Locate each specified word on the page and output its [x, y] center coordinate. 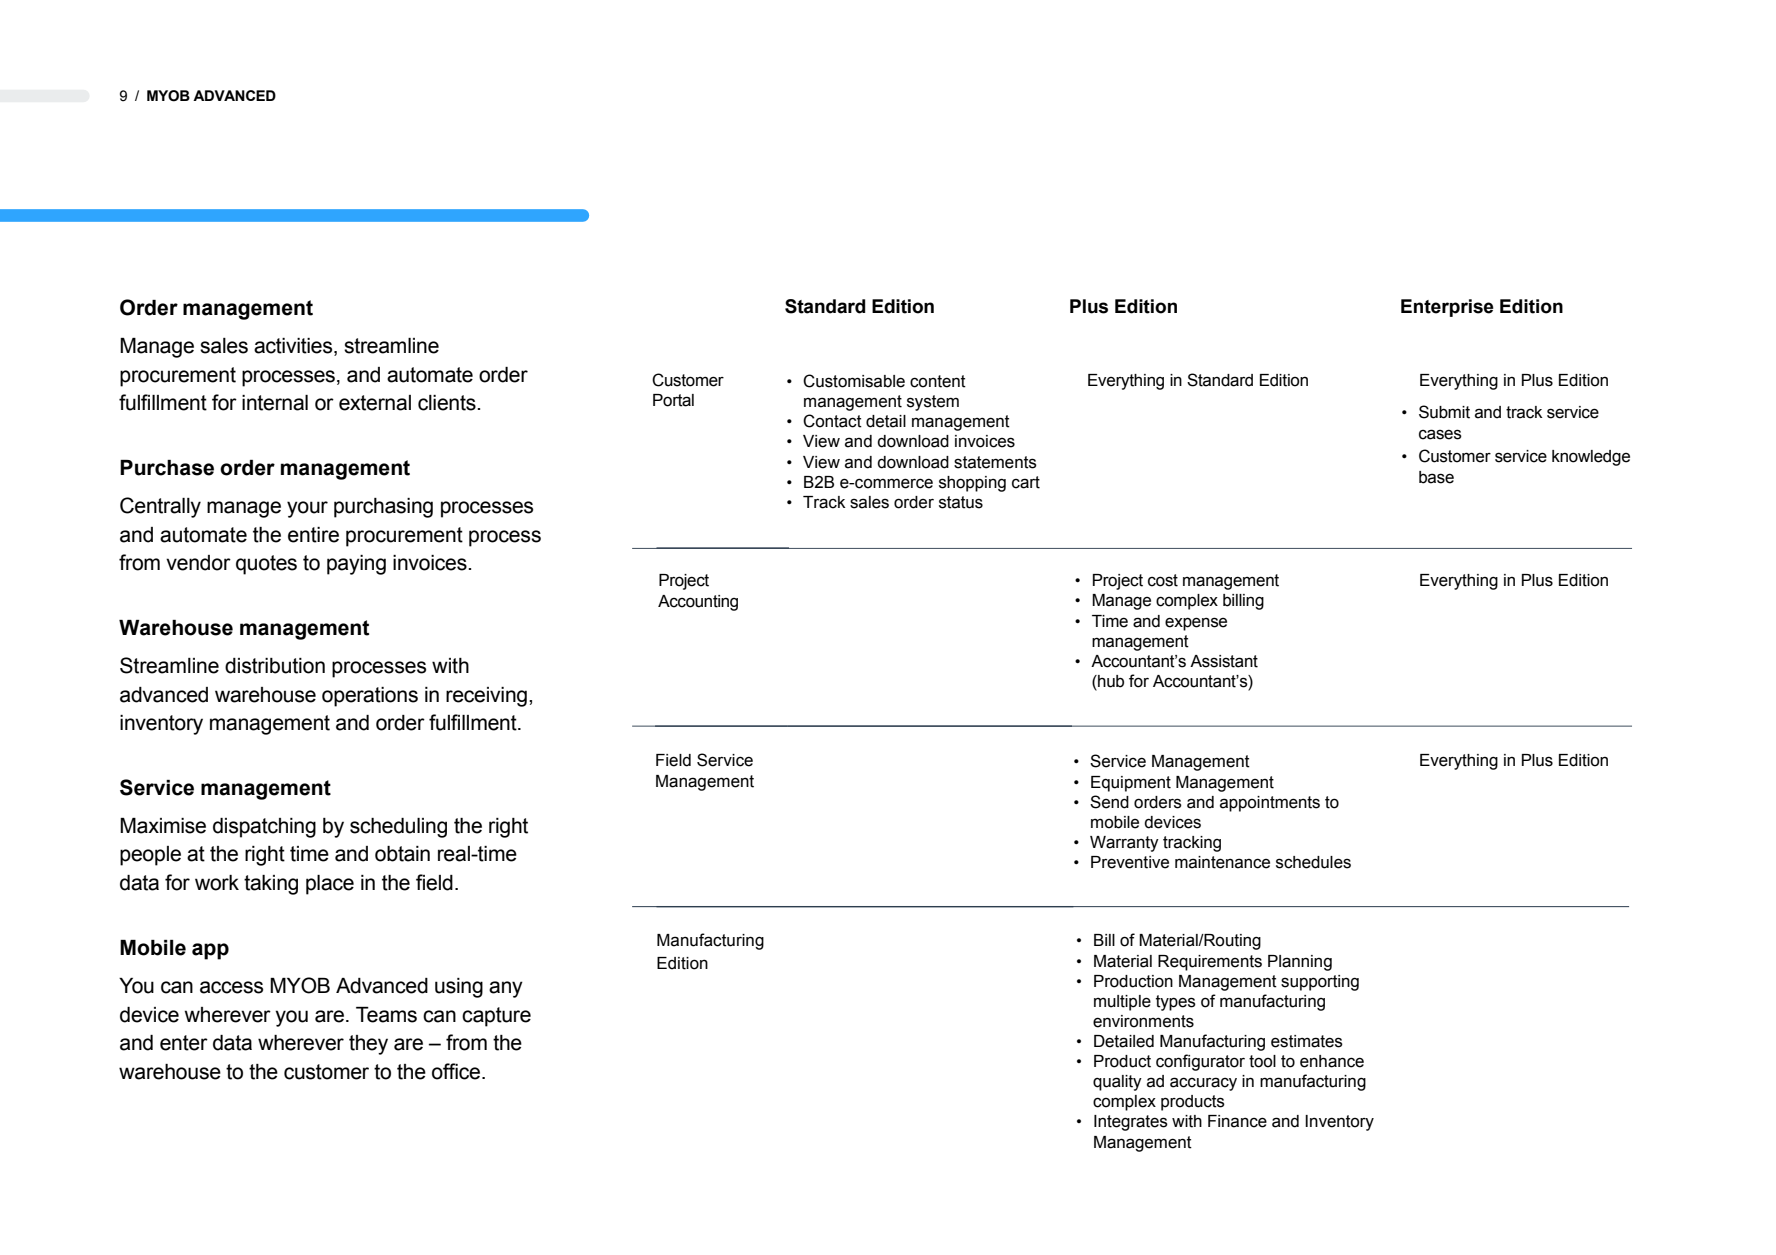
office [457, 1071]
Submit [1444, 412]
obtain [402, 854]
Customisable [854, 381]
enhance [1332, 1061]
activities [294, 347]
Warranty [1124, 844]
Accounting [698, 603]
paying [356, 565]
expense [1196, 624]
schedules [1313, 862]
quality [1117, 1083]
